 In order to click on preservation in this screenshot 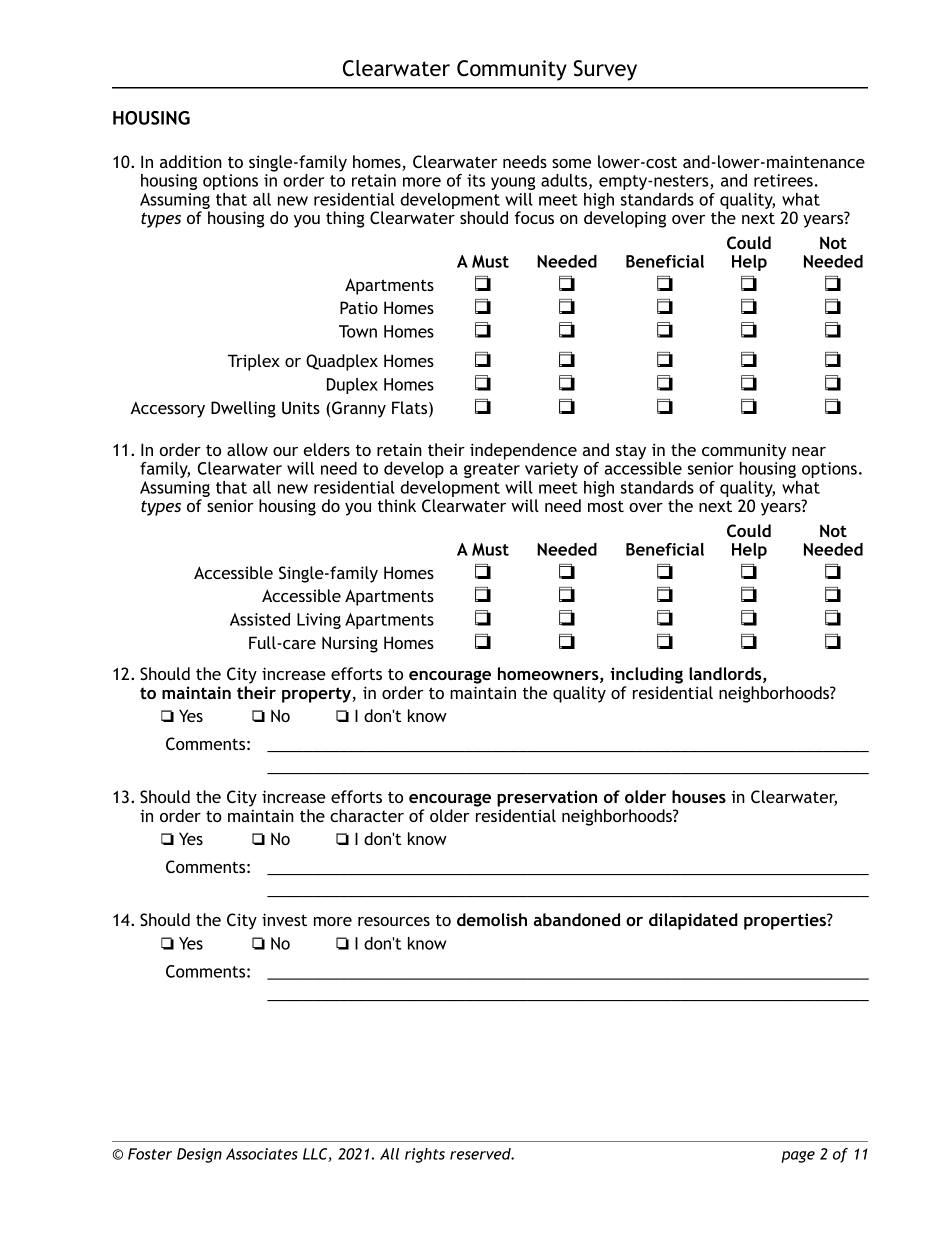, I will do `click(547, 798)`.
